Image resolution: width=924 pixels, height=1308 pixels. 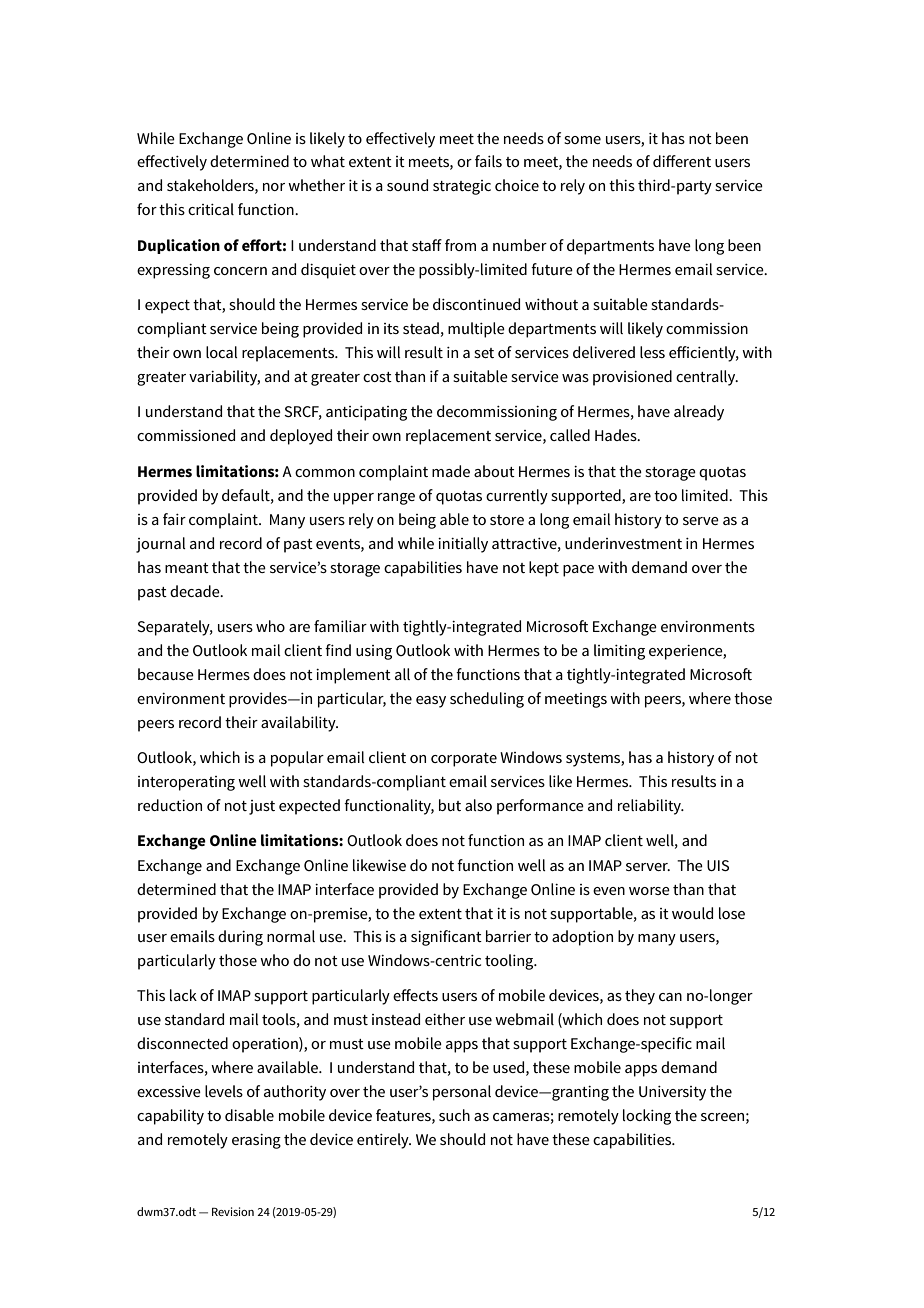 I want to click on because, so click(x=166, y=674).
